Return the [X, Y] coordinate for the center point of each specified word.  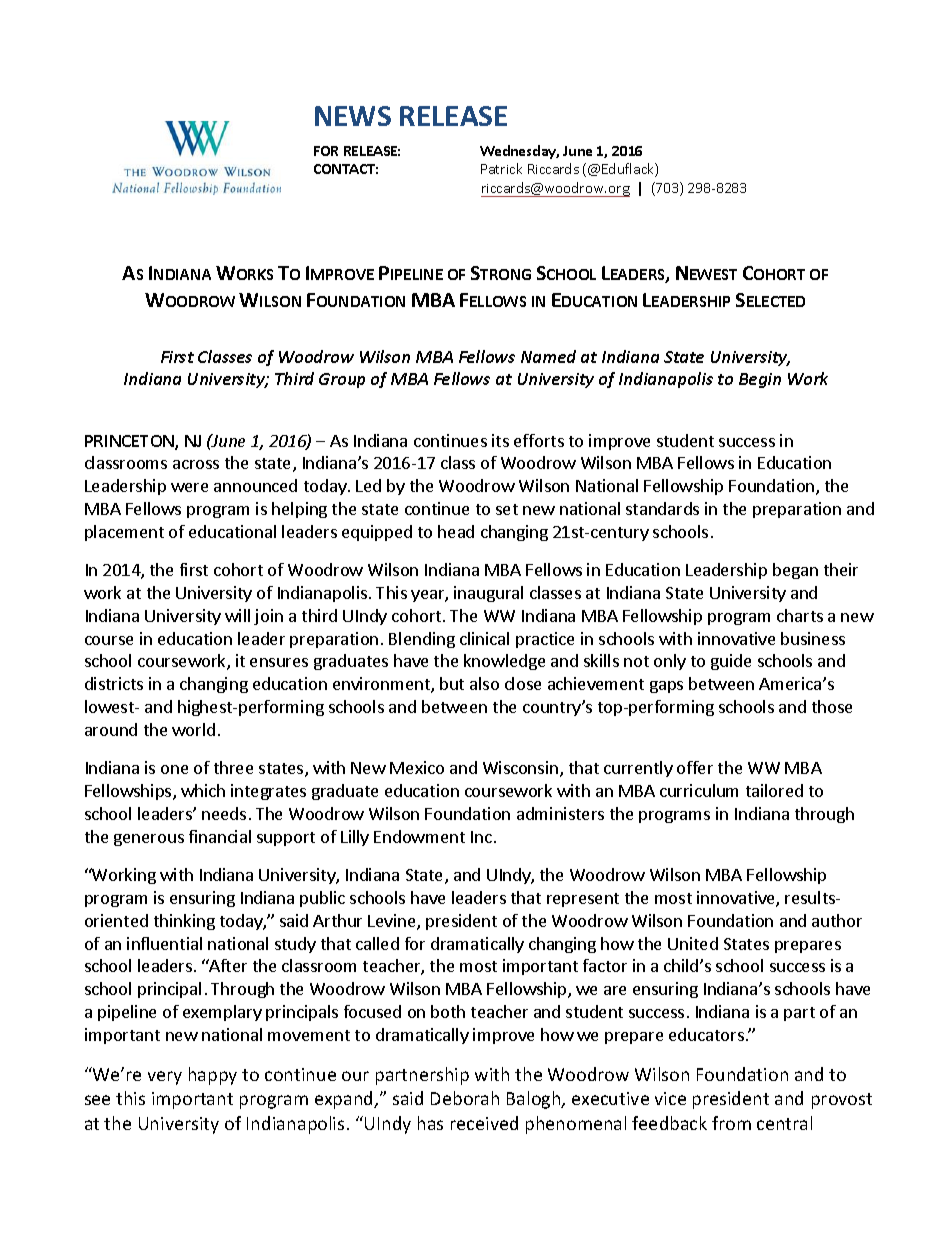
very [165, 1078]
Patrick [501, 168]
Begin [760, 380]
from [731, 1123]
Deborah [465, 1098]
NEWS [353, 116]
